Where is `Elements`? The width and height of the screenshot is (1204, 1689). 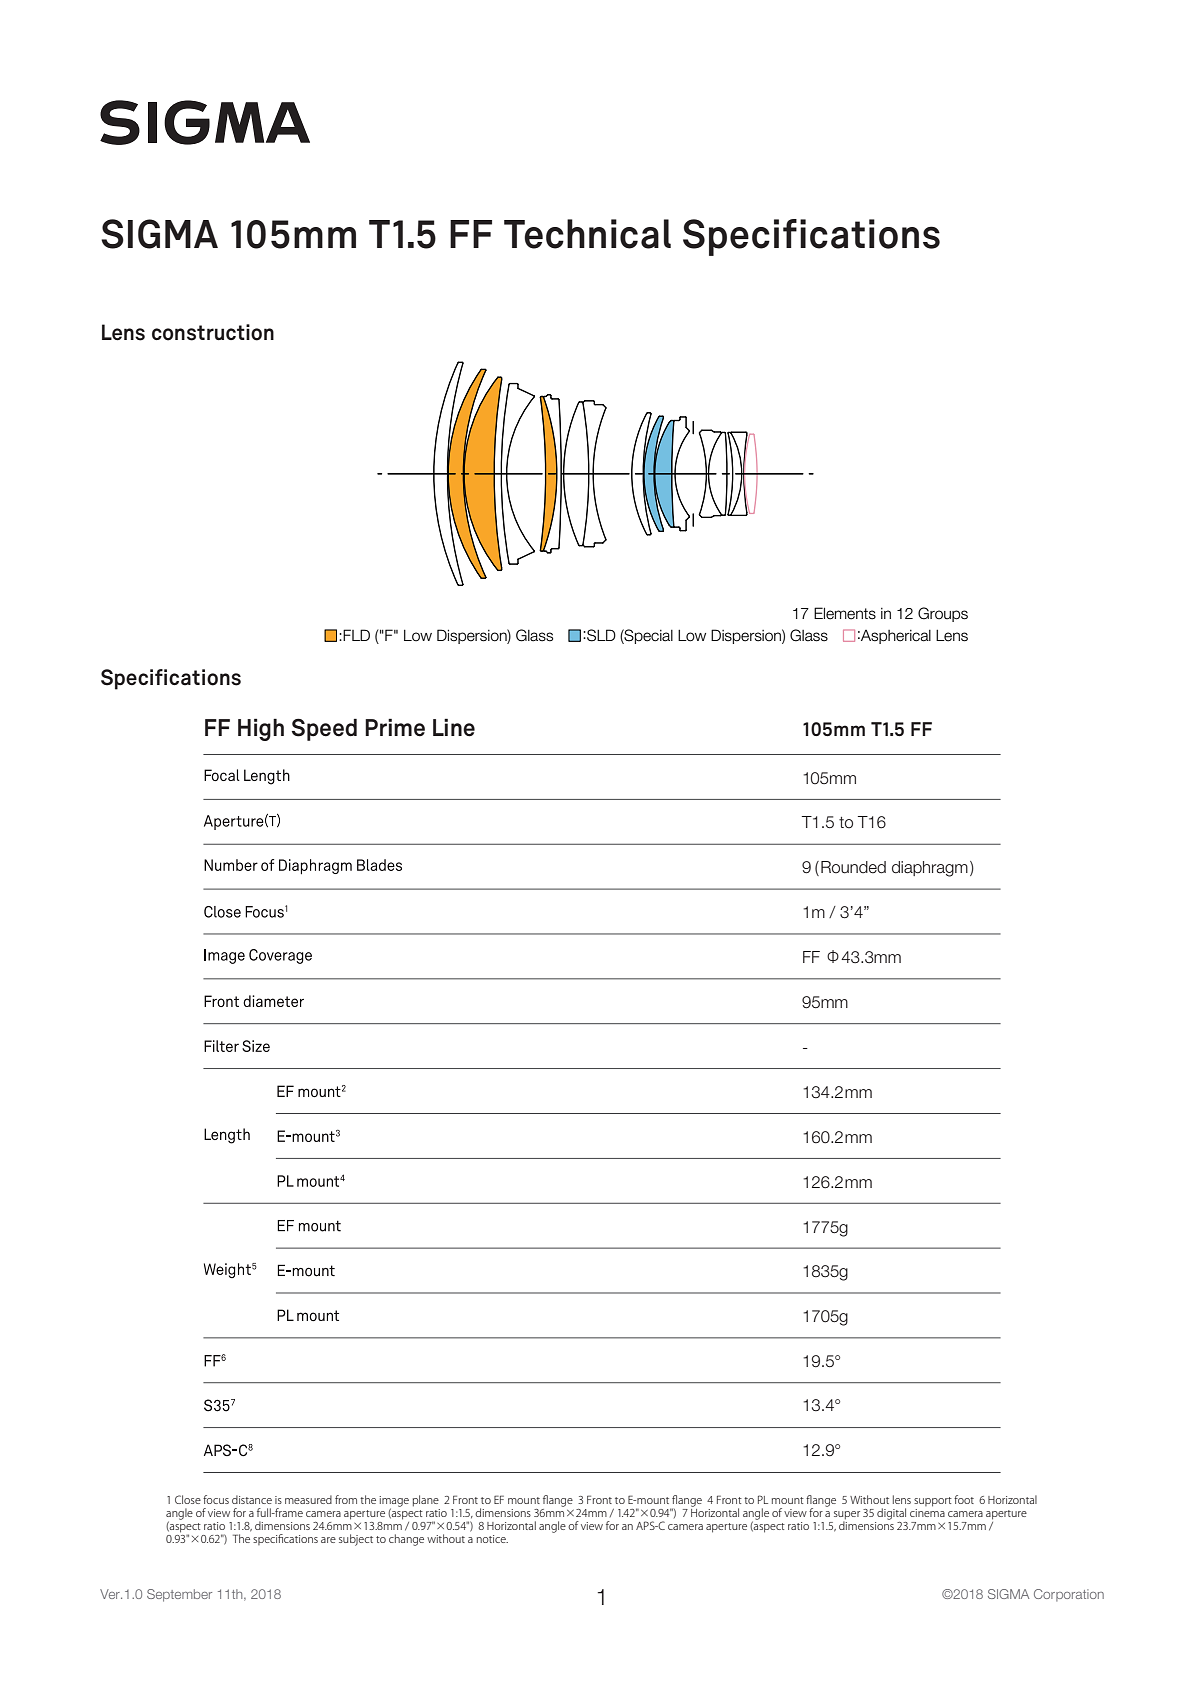
Elements is located at coordinates (845, 613).
